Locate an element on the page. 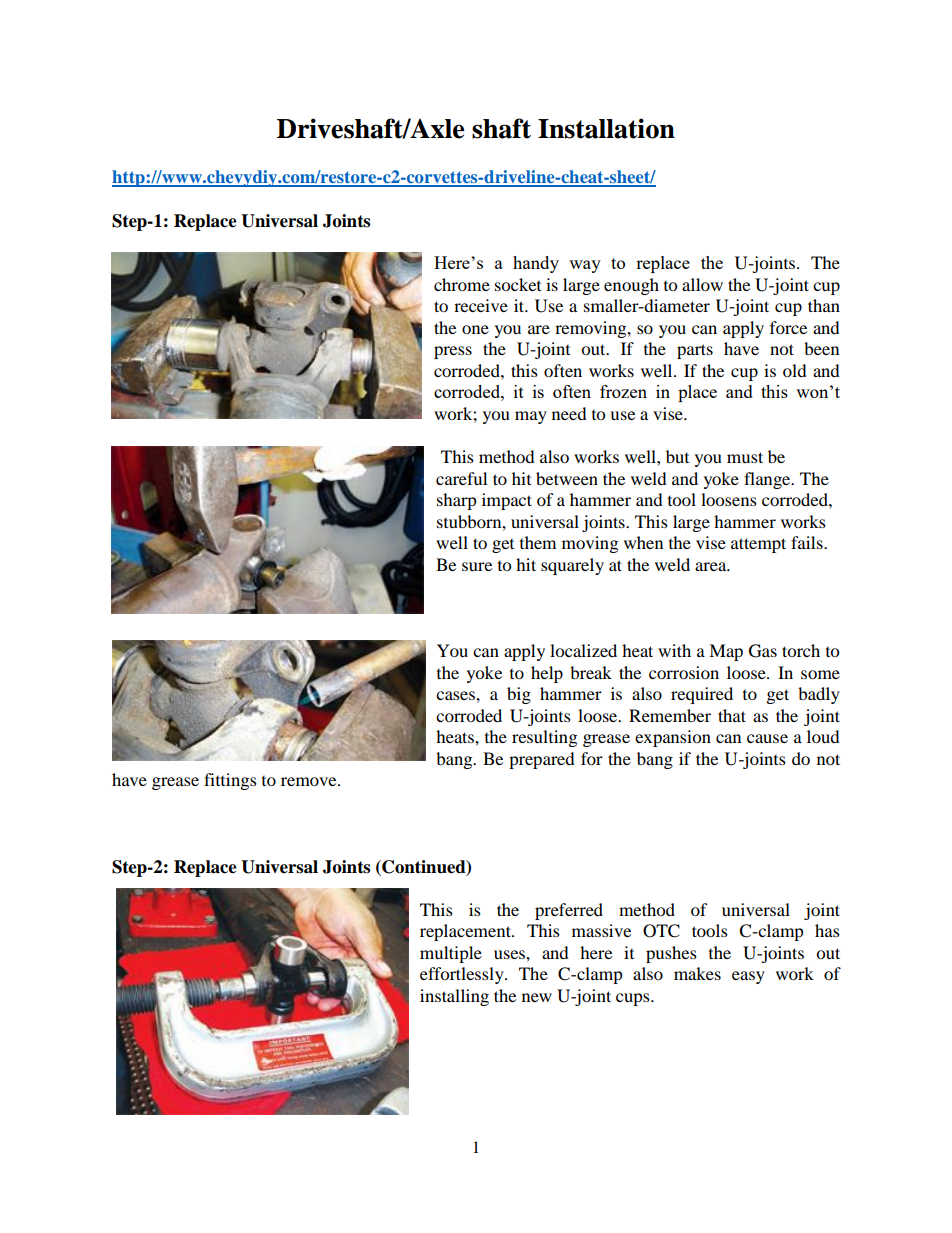  impact is located at coordinates (507, 501).
